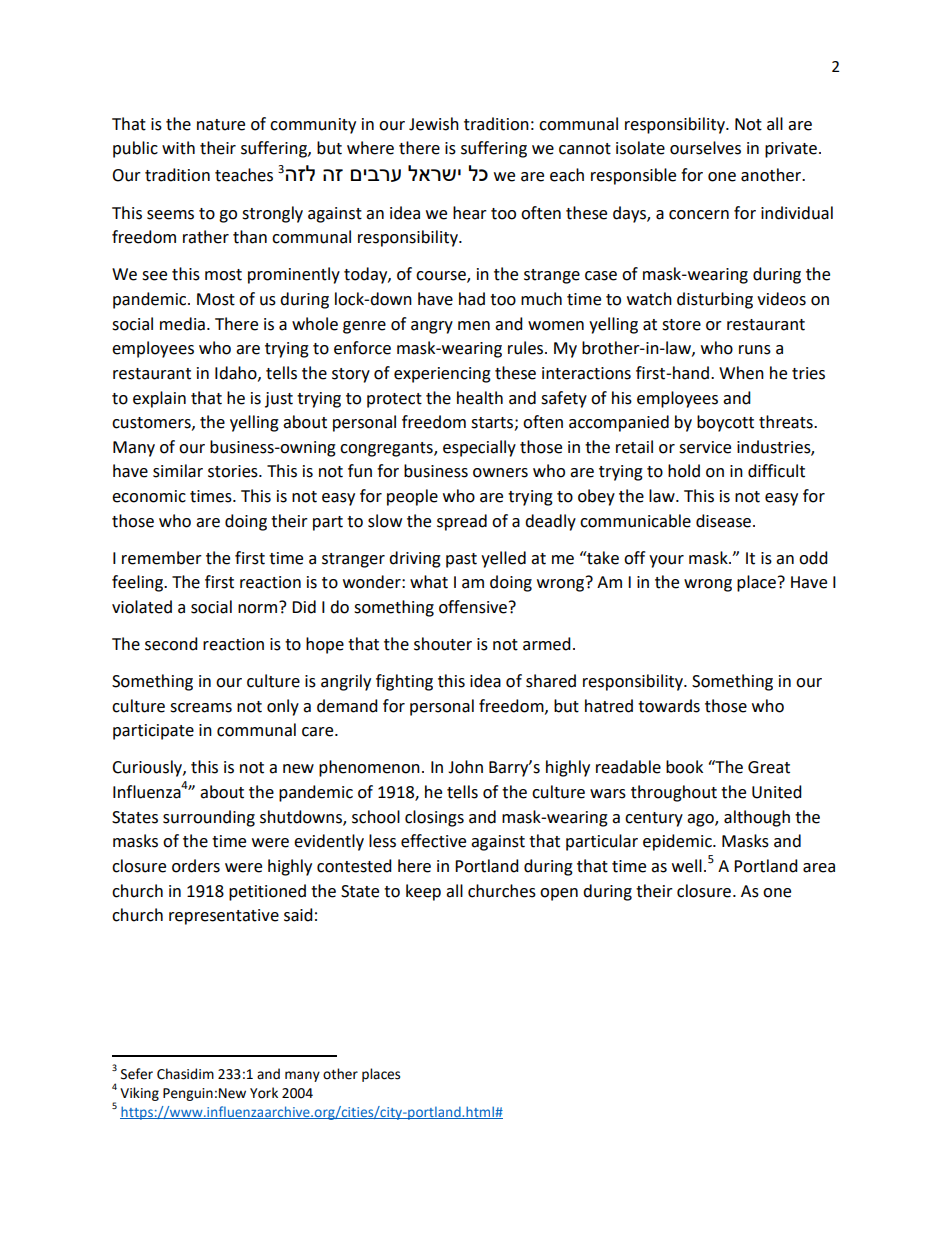 The width and height of the screenshot is (952, 1233). Describe the element at coordinates (234, 471) in the screenshot. I see `stories` at that location.
